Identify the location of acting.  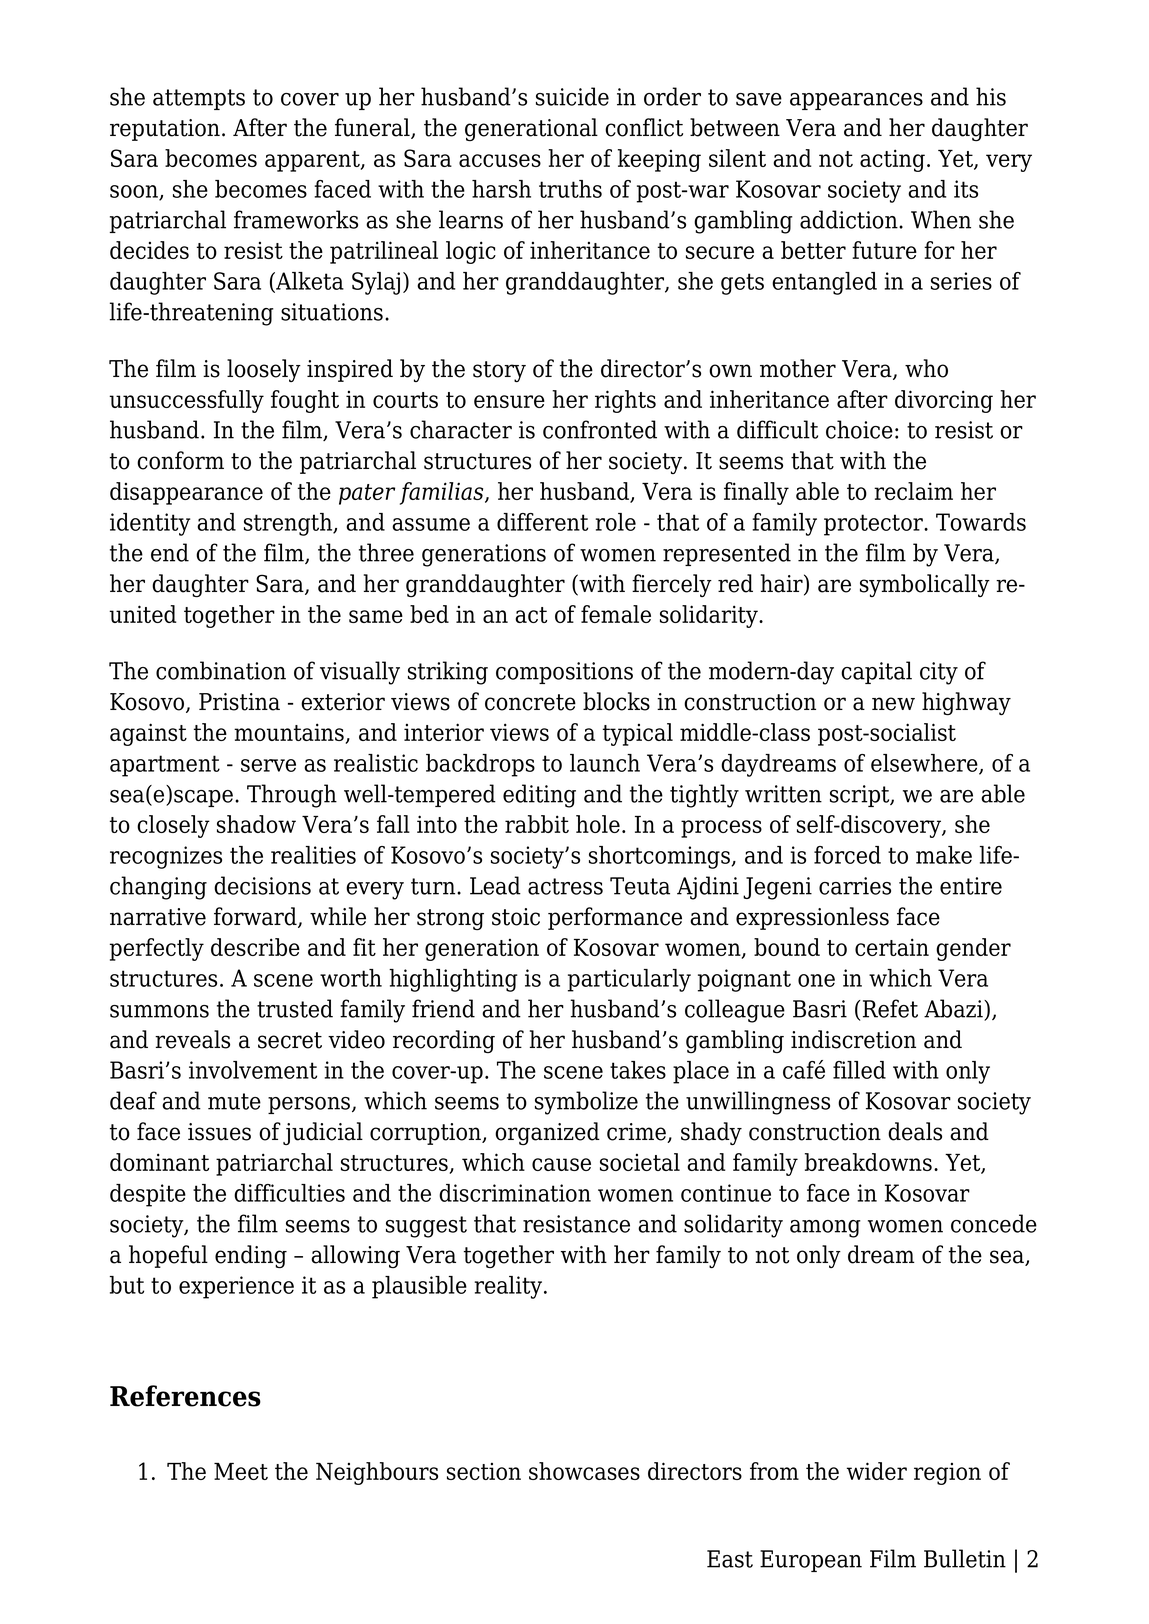
(892, 160).
